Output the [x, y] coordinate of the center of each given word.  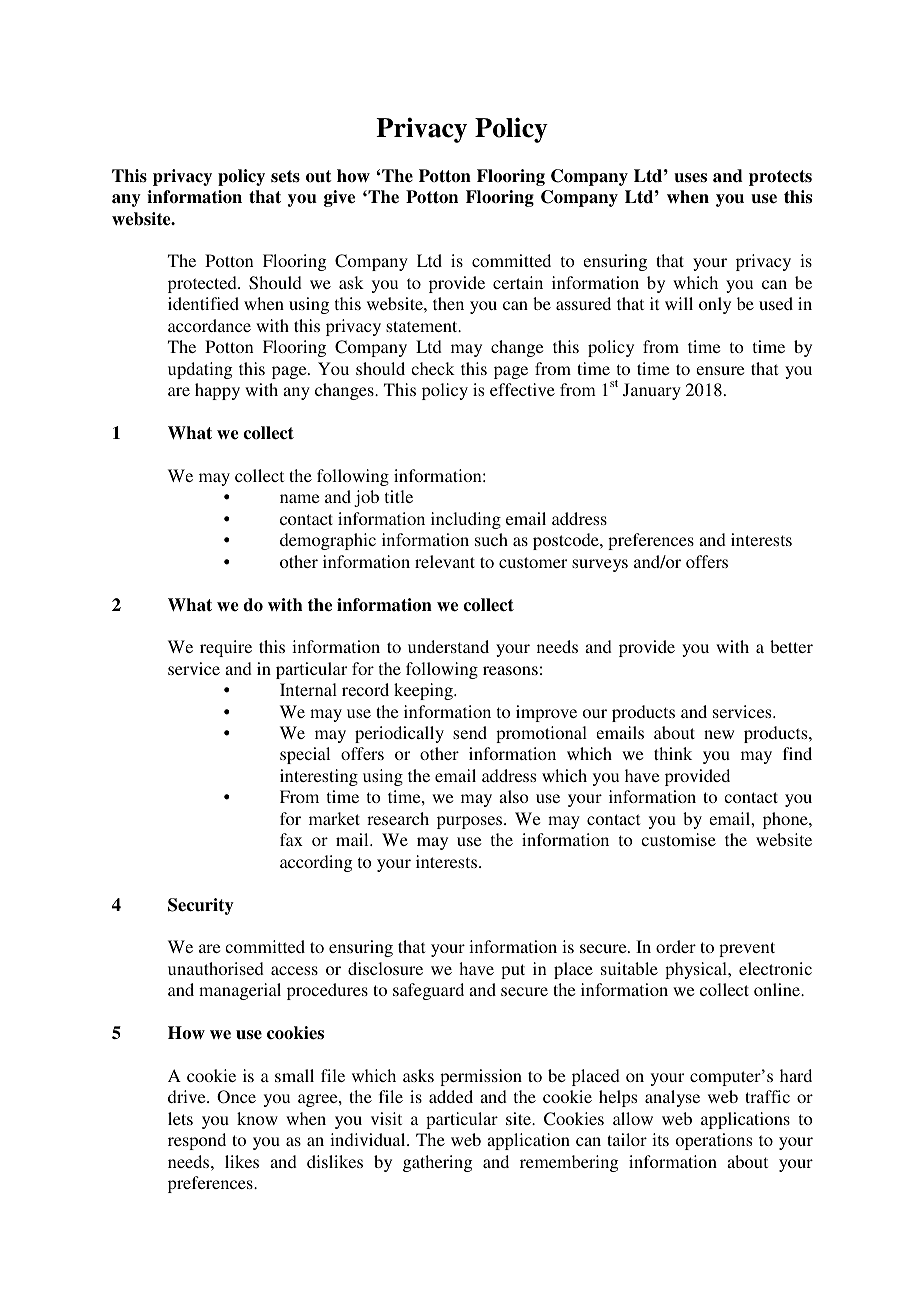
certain [518, 282]
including [466, 520]
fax [291, 839]
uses [690, 178]
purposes [471, 822]
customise [678, 839]
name [299, 498]
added [451, 1096]
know [257, 1118]
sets [285, 176]
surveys [600, 565]
